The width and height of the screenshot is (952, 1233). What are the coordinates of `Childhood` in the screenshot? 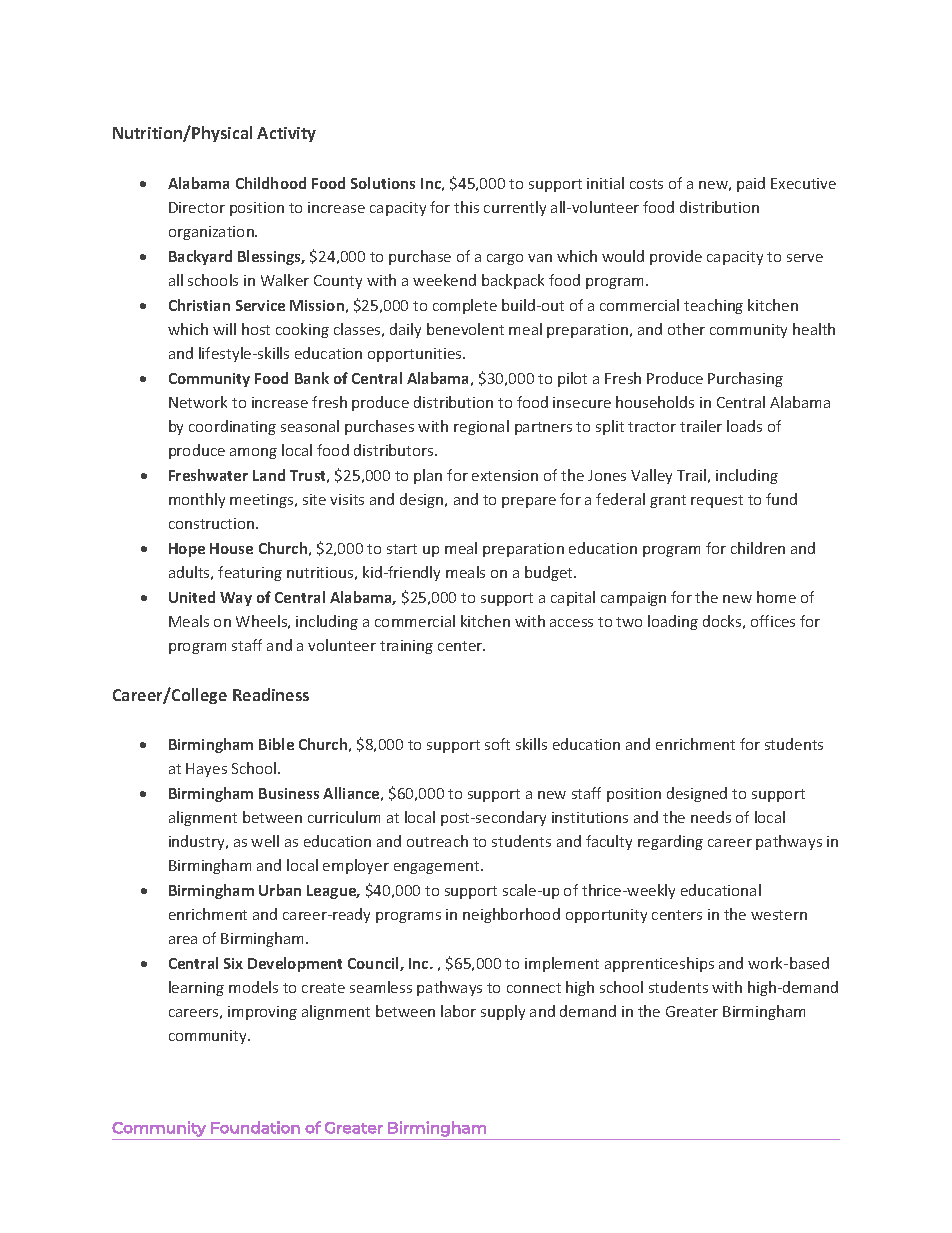 It's located at (271, 183).
